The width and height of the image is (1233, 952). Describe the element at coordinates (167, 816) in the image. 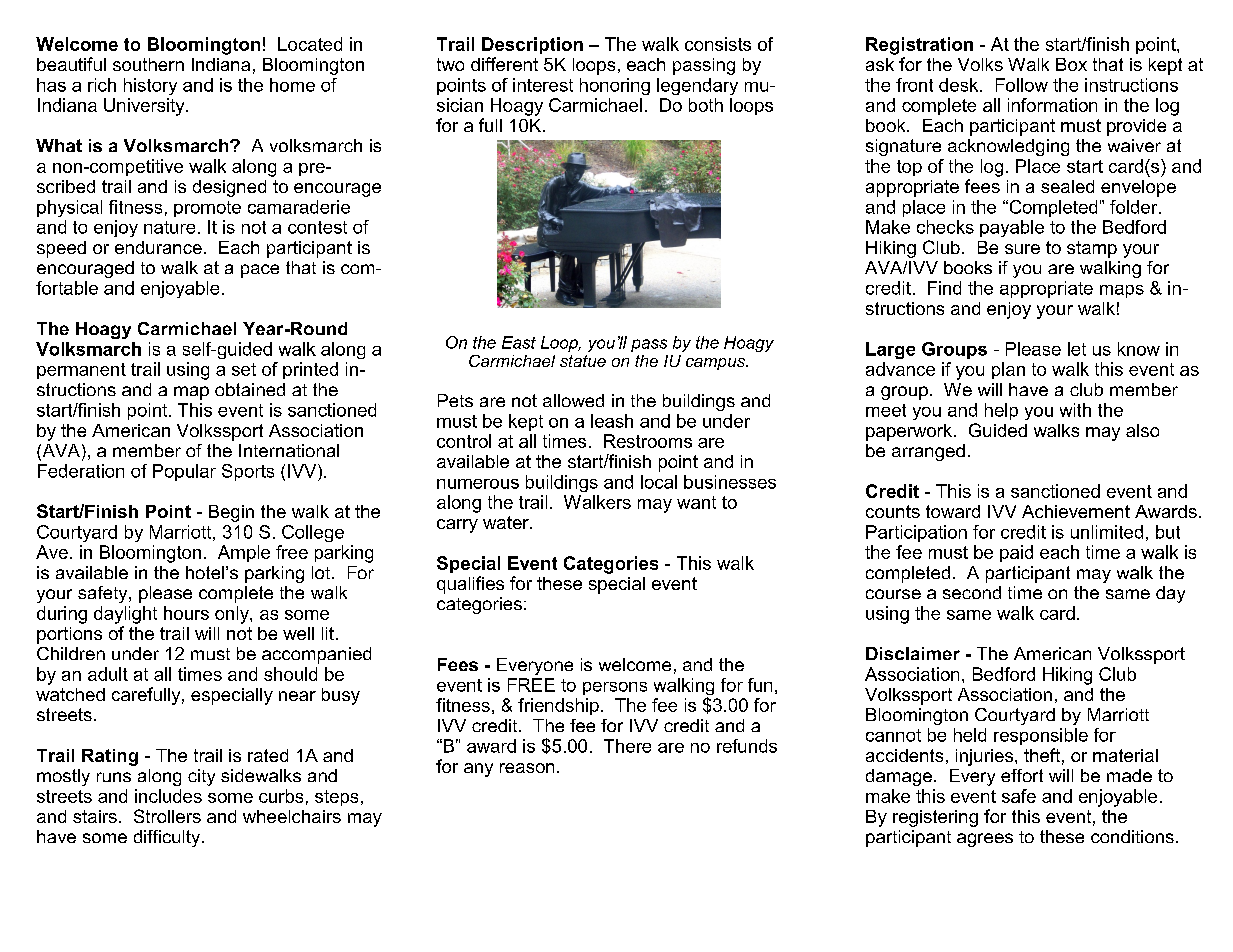

I see `Strollers` at that location.
